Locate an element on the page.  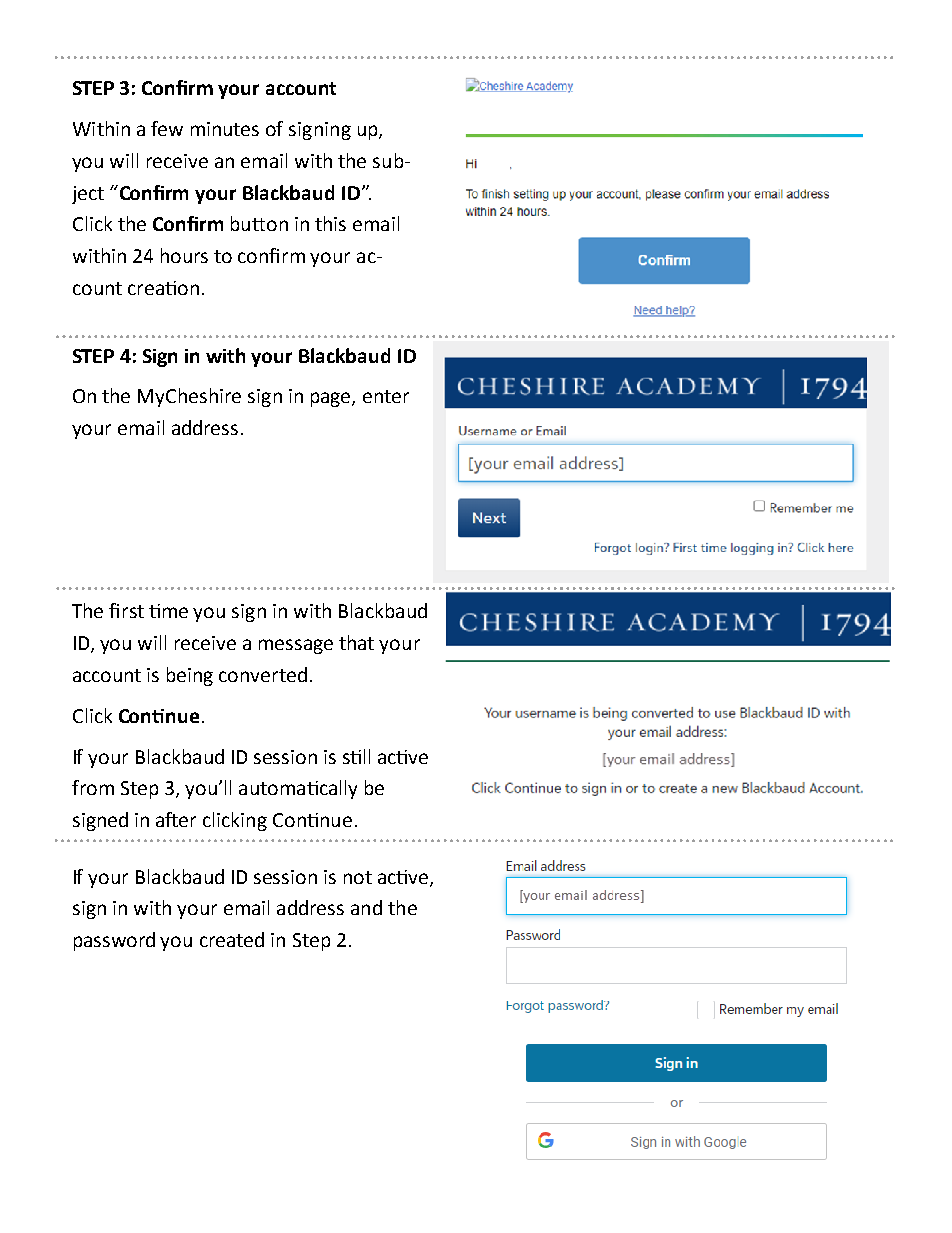
that is located at coordinates (356, 642).
